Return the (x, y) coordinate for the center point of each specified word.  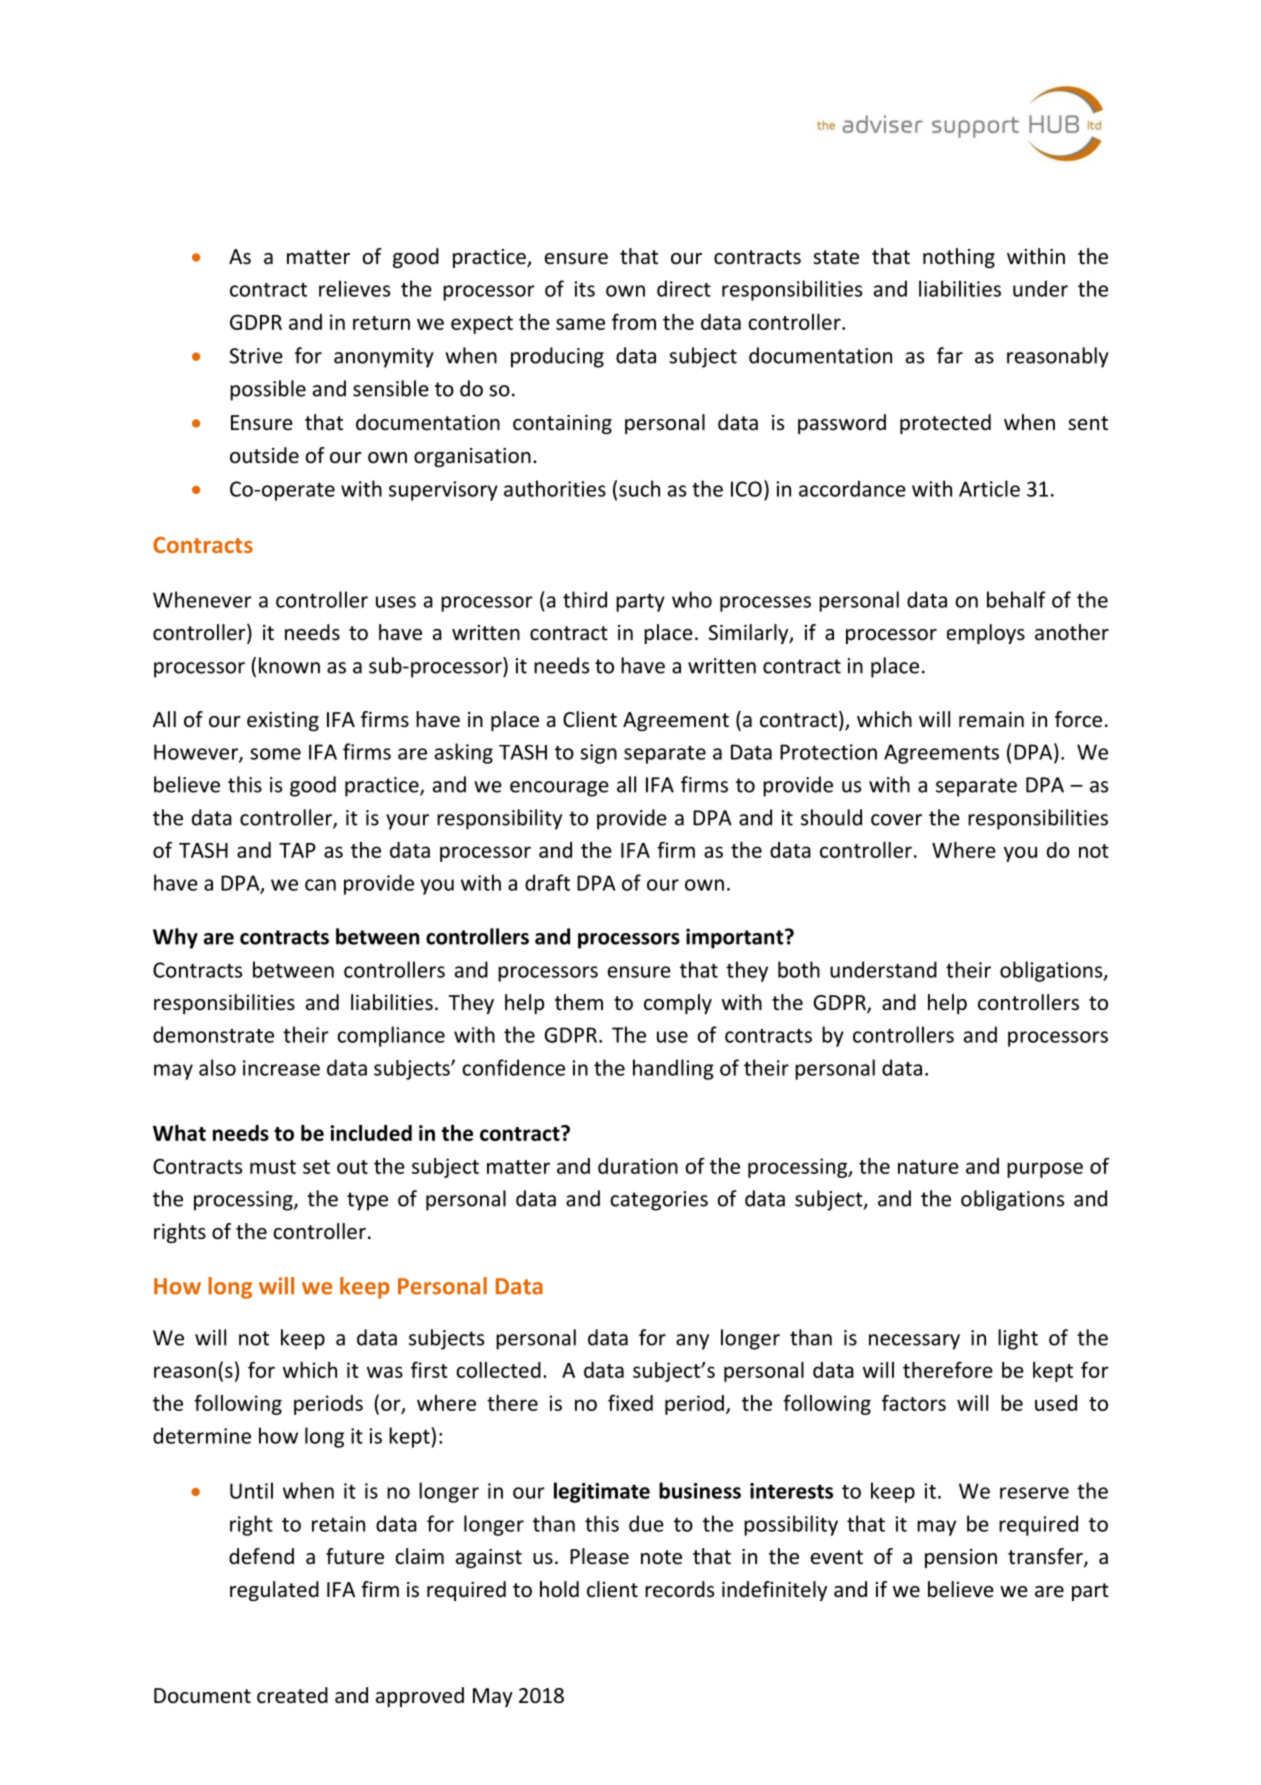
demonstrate (213, 1034)
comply (678, 1004)
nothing (959, 258)
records (679, 1589)
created (292, 1695)
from (634, 321)
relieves (354, 288)
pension (961, 1558)
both (799, 969)
